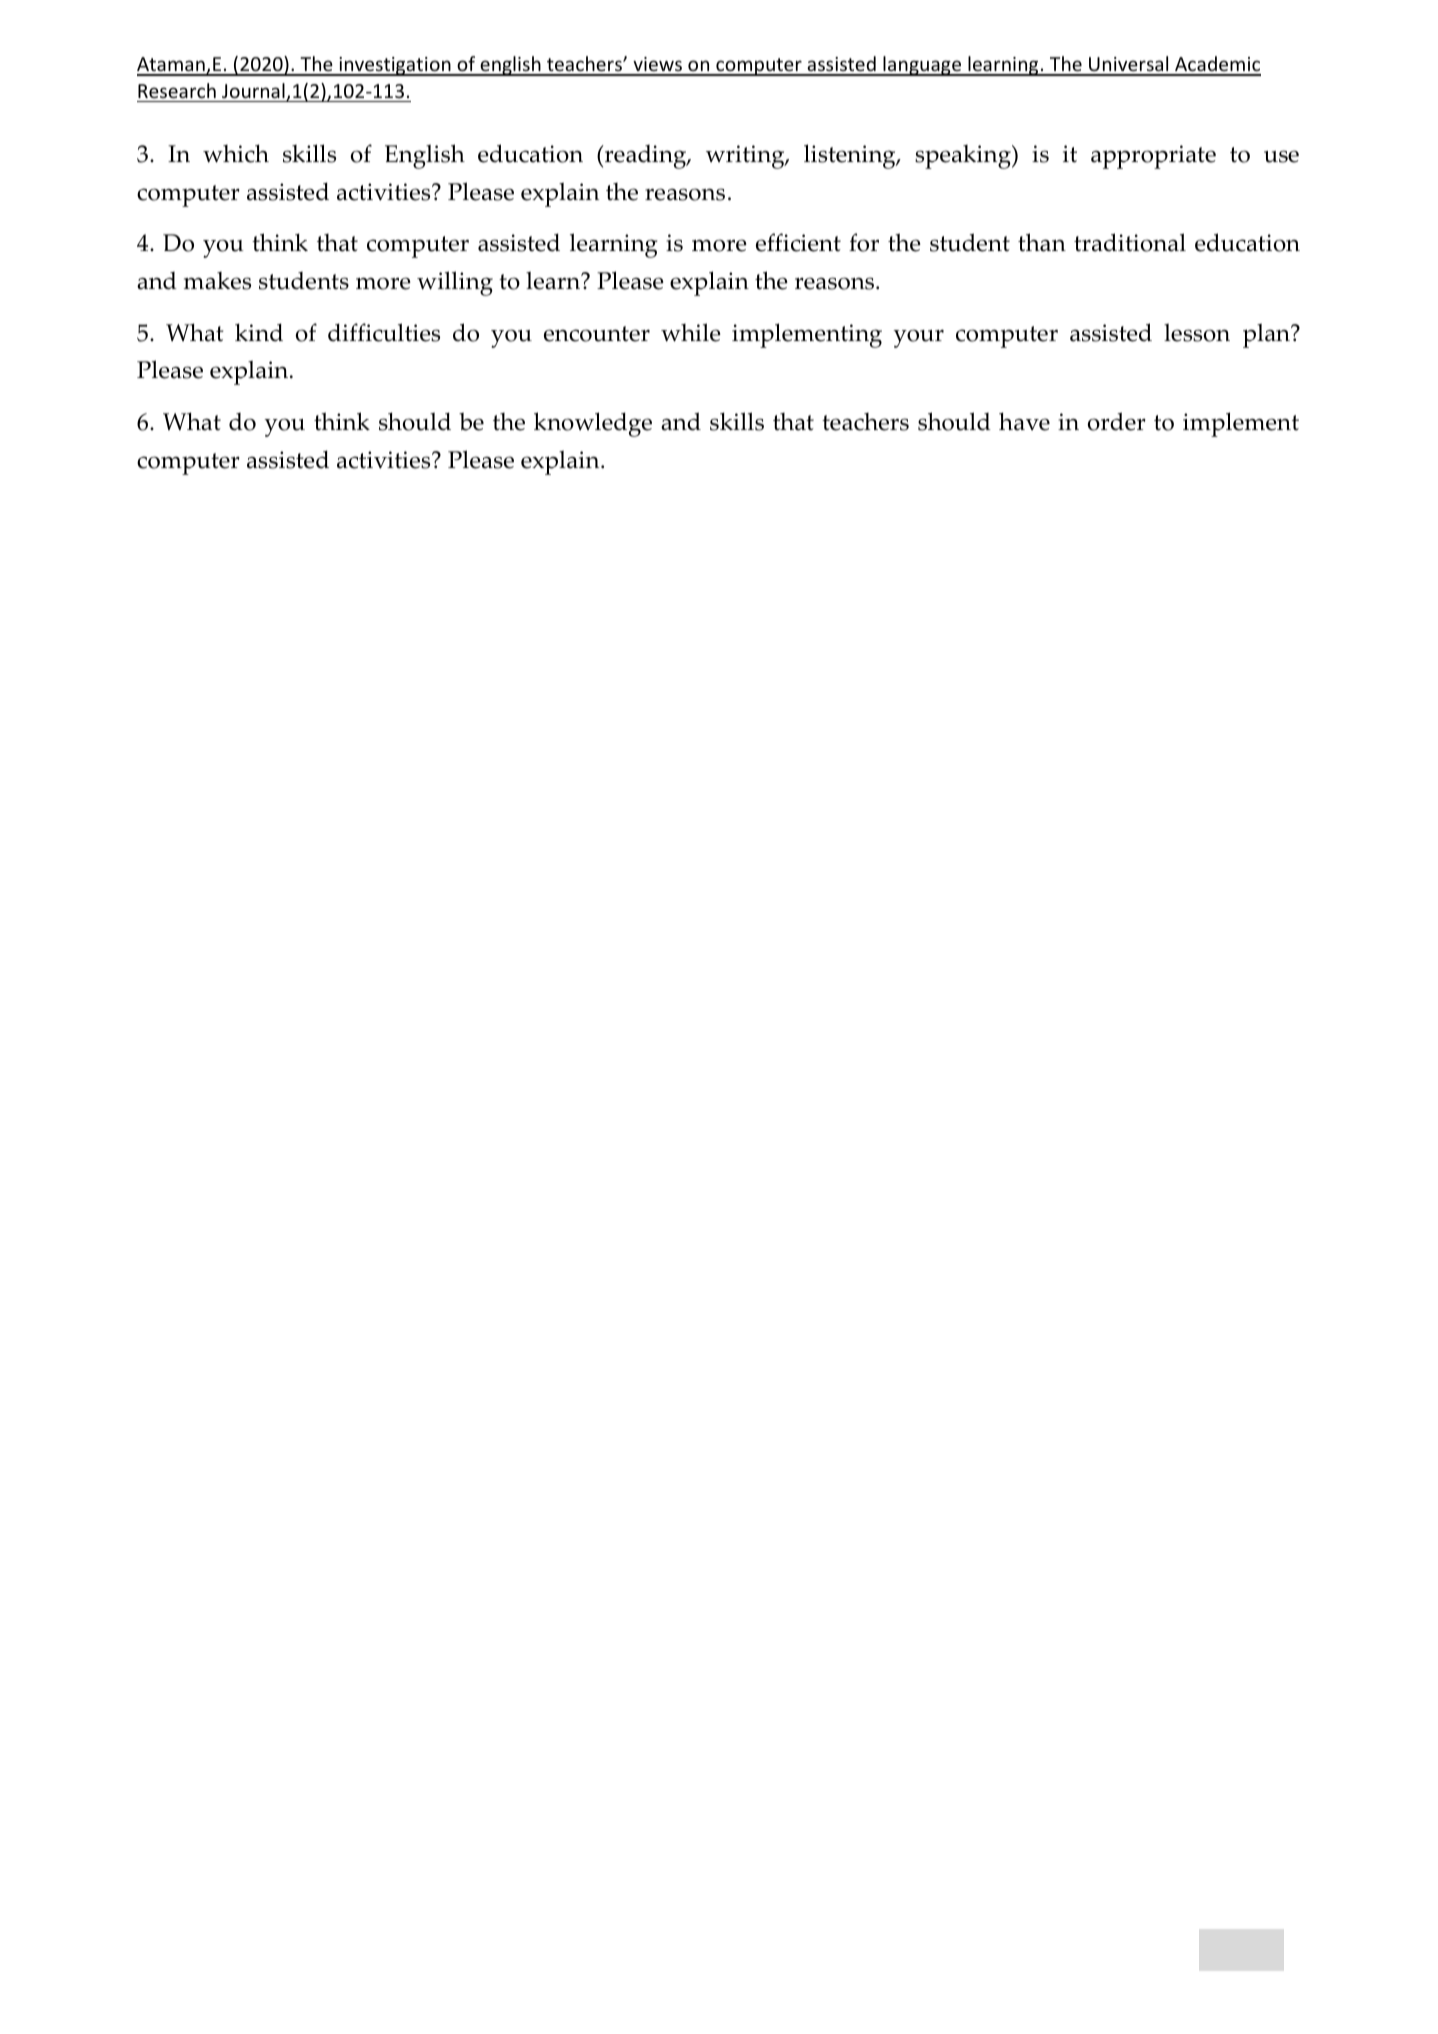 Image resolution: width=1438 pixels, height=2034 pixels. I want to click on speaking, so click(964, 157).
